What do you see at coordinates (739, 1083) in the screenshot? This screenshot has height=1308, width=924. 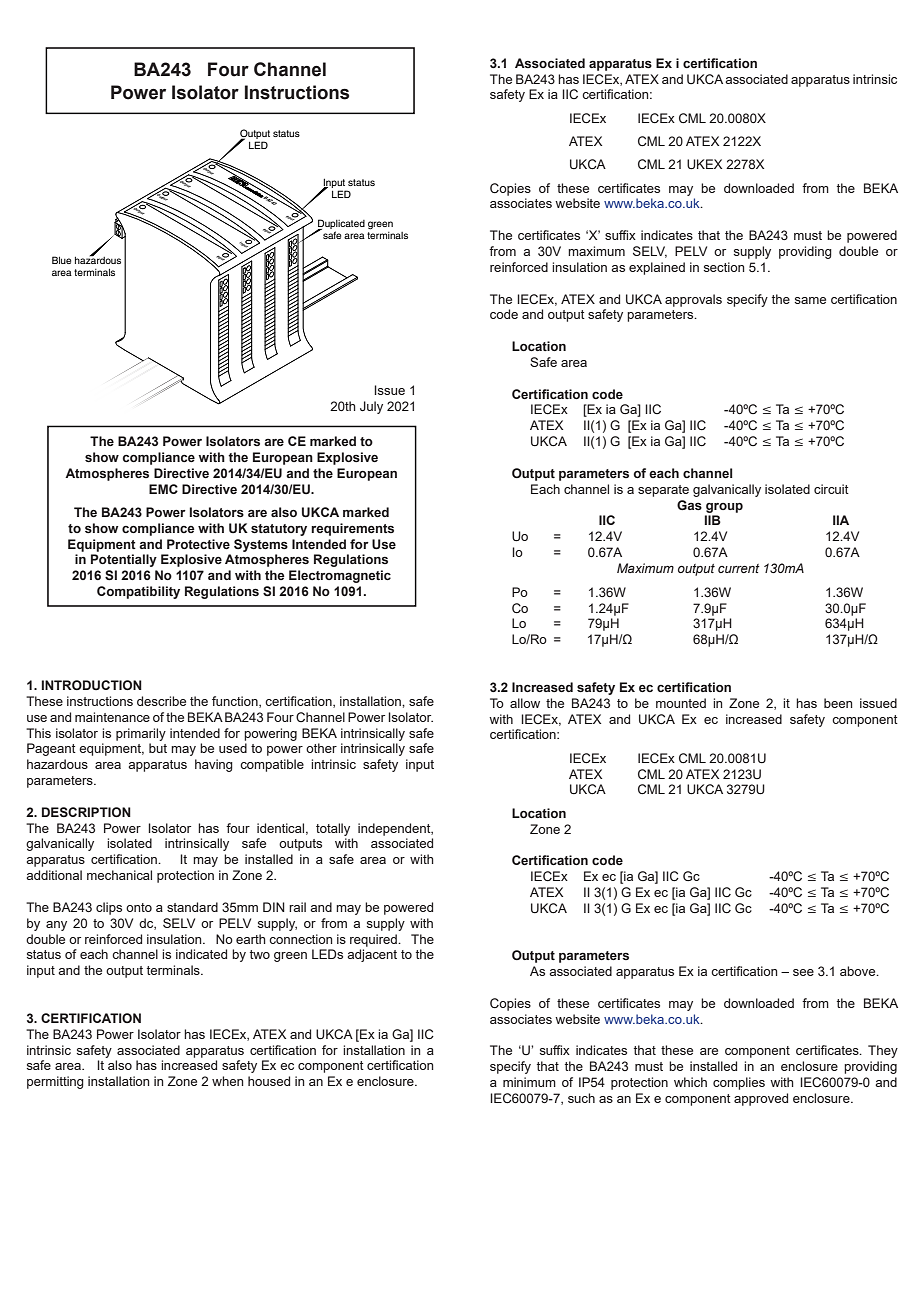 I see `complies` at bounding box center [739, 1083].
